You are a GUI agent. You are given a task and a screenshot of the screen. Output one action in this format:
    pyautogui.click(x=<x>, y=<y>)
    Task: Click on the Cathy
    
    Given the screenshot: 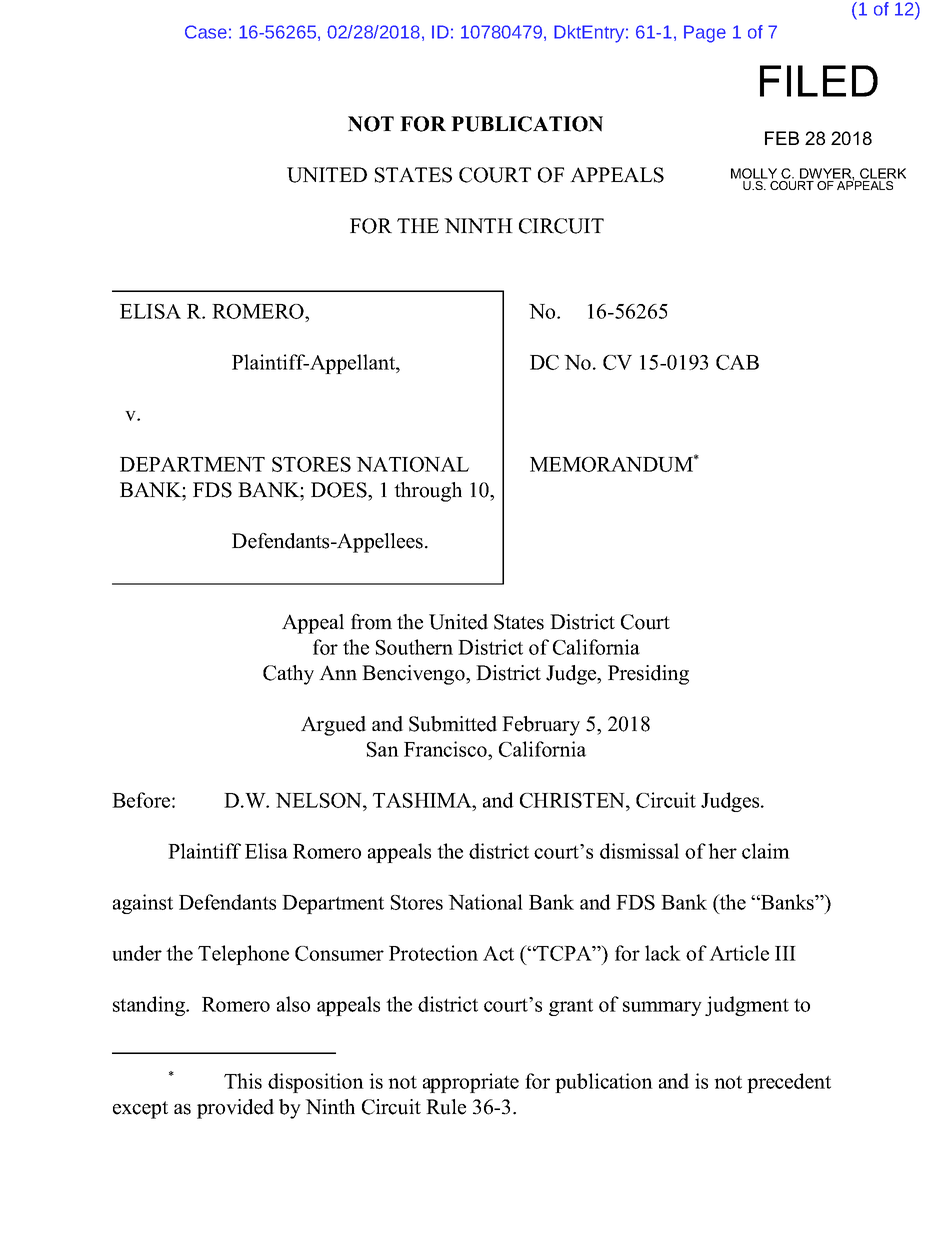 What is the action you would take?
    pyautogui.click(x=288, y=675)
